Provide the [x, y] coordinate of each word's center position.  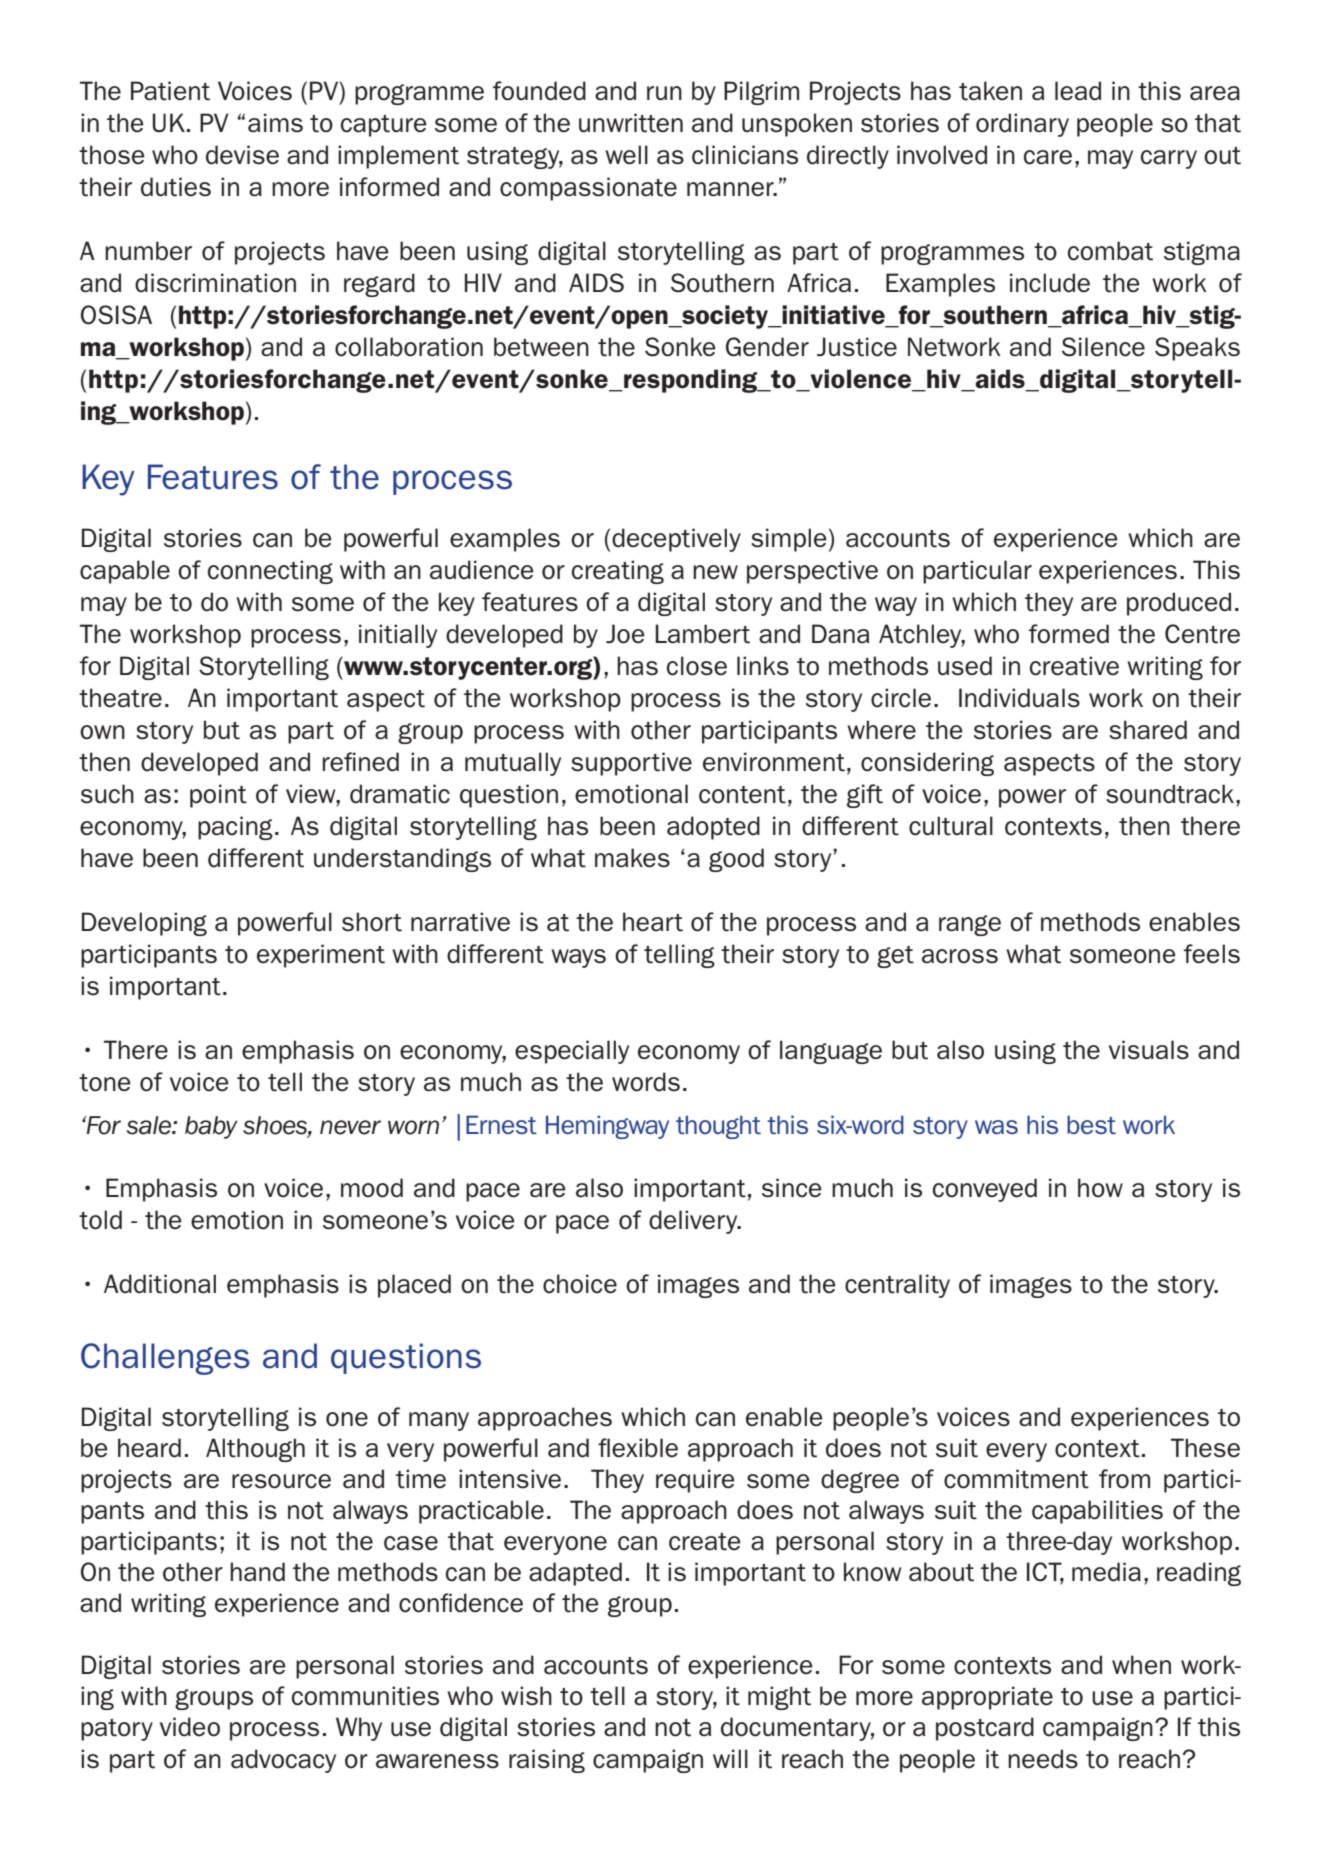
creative [1074, 666]
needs [1043, 1759]
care [1048, 157]
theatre [120, 698]
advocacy [283, 1761]
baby [211, 1127]
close [697, 666]
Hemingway [607, 1127]
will [730, 1758]
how [1100, 1188]
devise [242, 155]
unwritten [631, 123]
